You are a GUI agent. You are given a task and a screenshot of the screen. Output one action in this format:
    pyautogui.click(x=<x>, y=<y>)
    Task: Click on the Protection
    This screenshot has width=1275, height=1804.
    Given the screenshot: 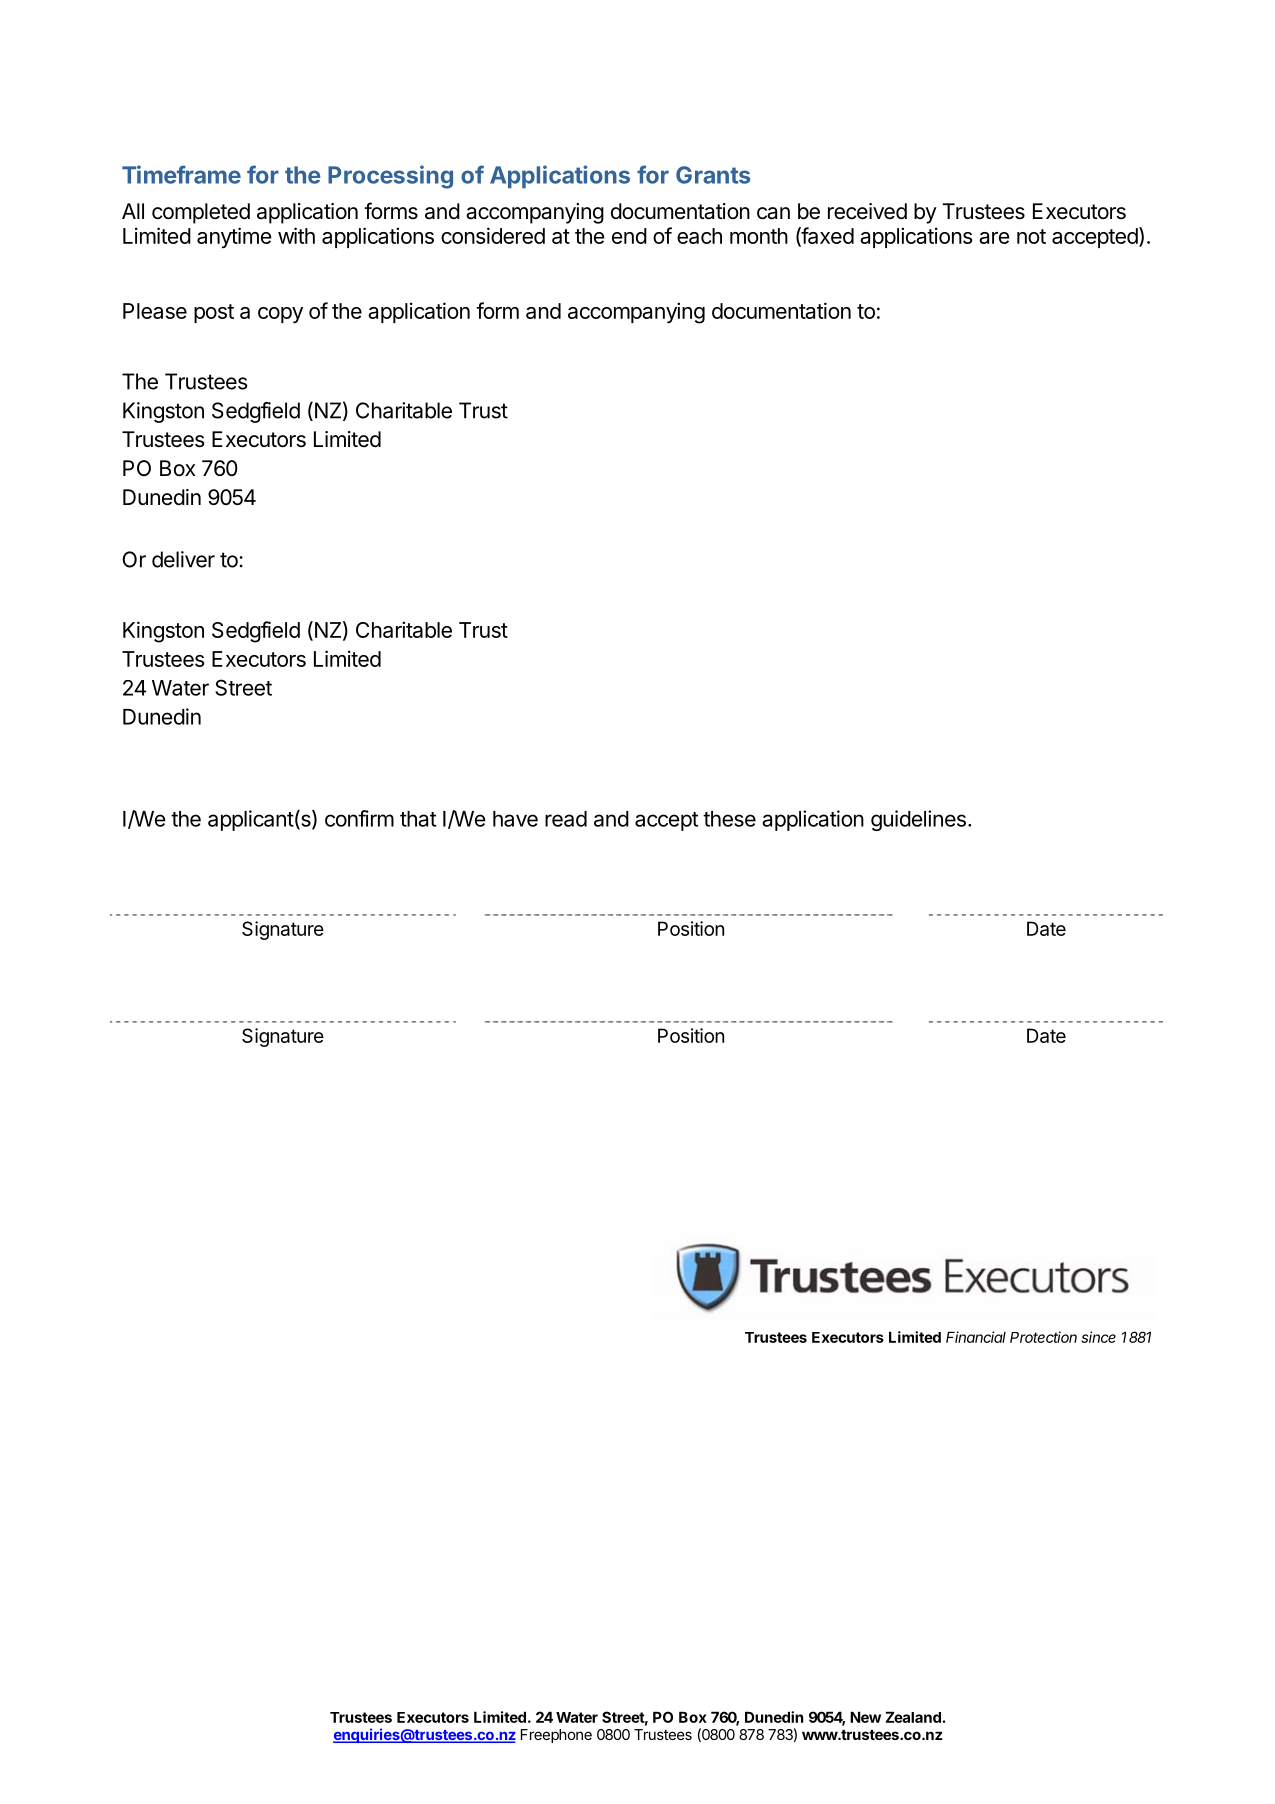 What is the action you would take?
    pyautogui.click(x=1043, y=1337)
